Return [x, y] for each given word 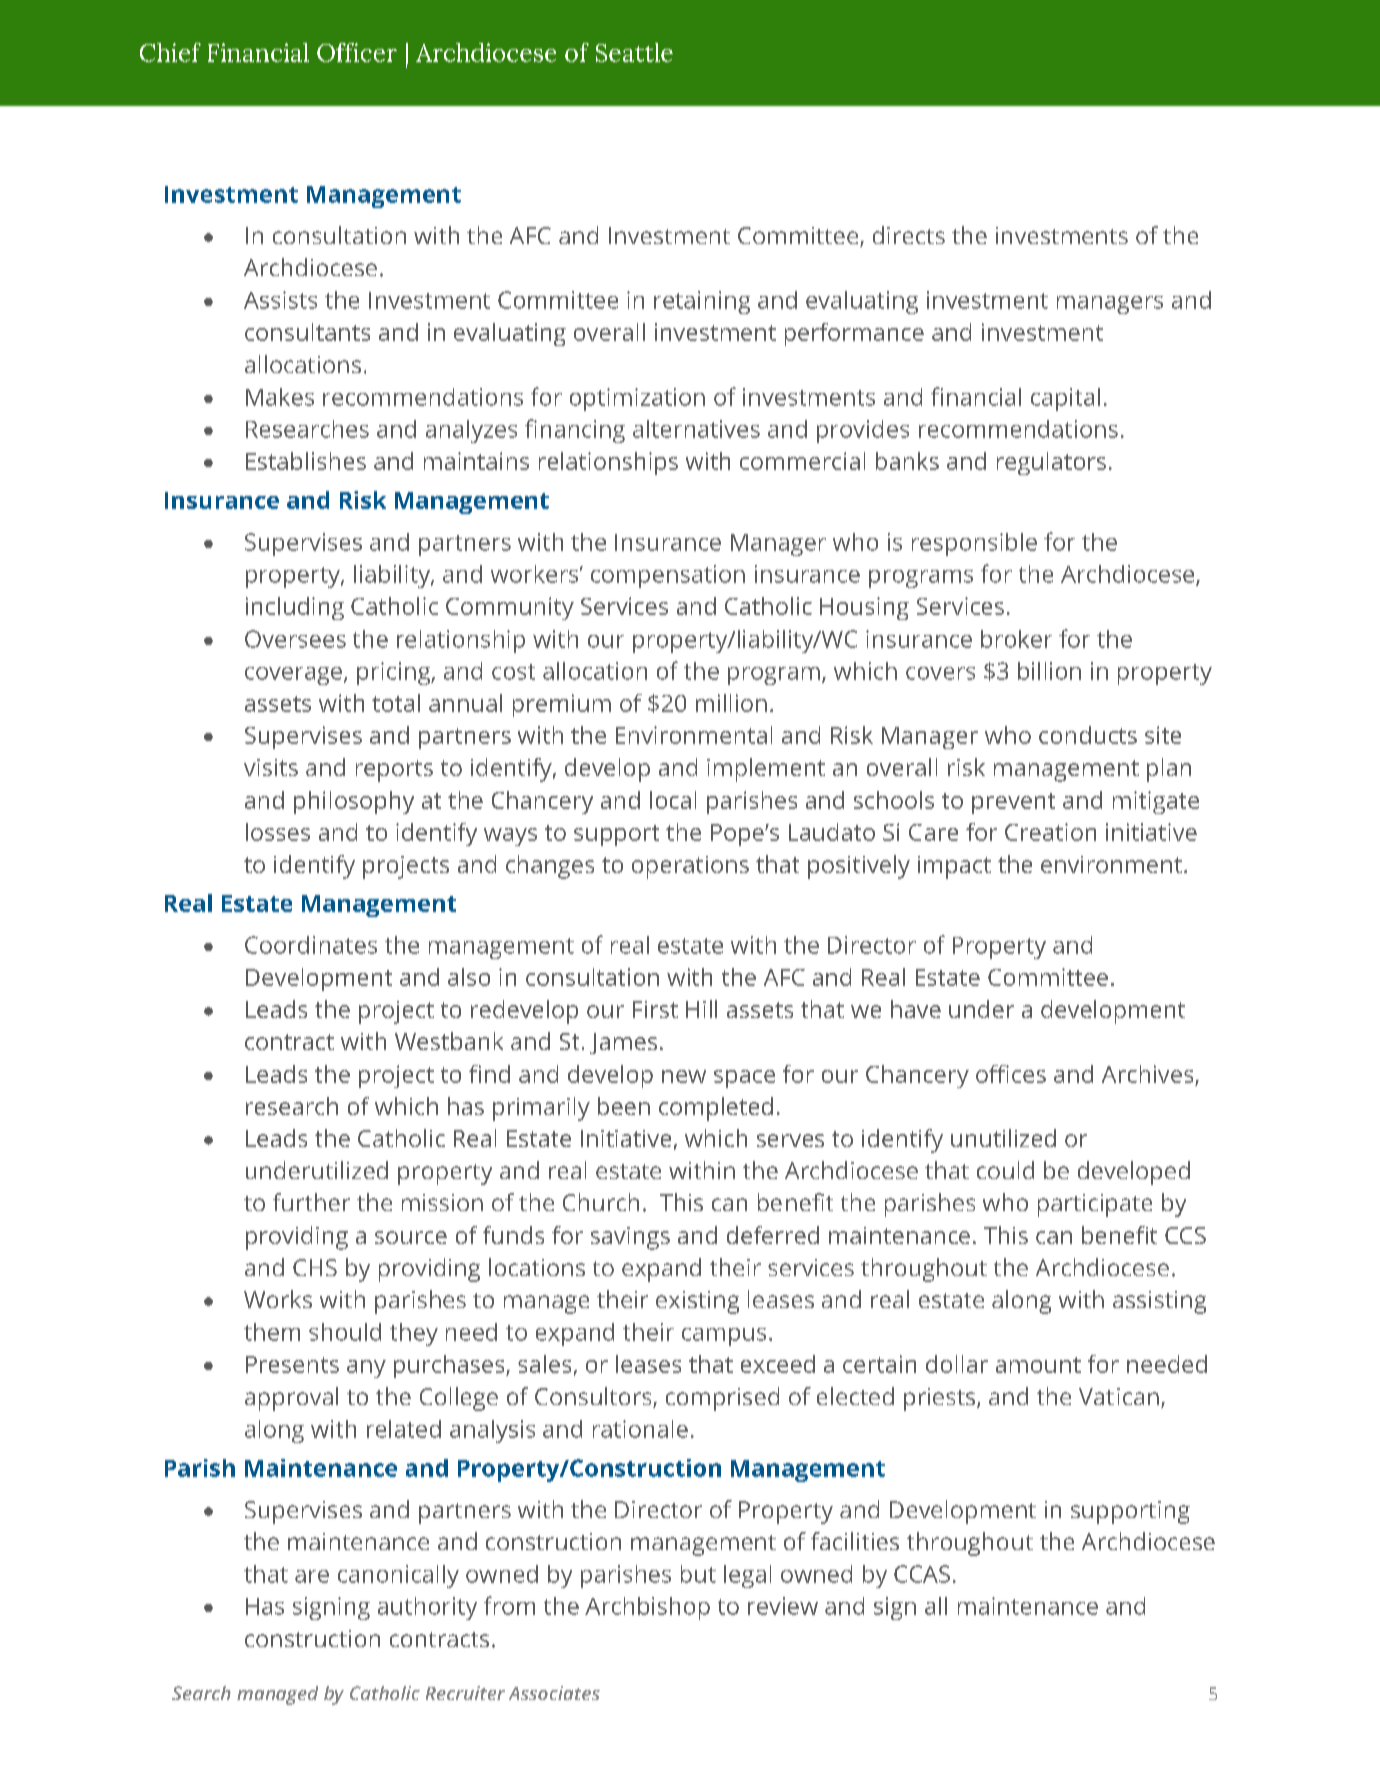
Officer [357, 52]
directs [909, 235]
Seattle [634, 52]
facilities [855, 1541]
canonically [398, 1576]
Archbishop [647, 1608]
